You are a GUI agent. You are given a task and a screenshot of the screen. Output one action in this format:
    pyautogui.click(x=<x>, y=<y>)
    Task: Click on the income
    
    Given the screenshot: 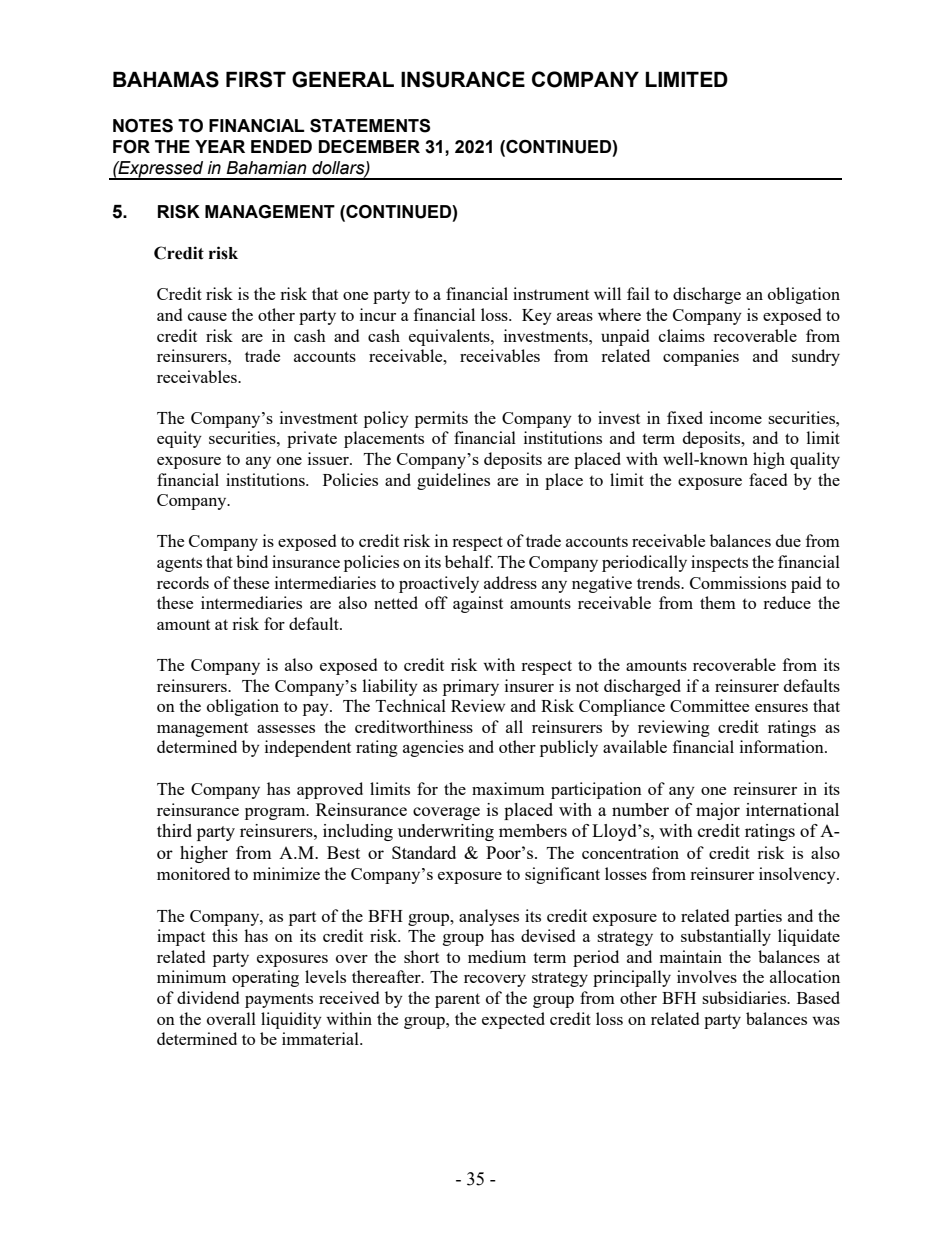 What is the action you would take?
    pyautogui.click(x=736, y=417)
